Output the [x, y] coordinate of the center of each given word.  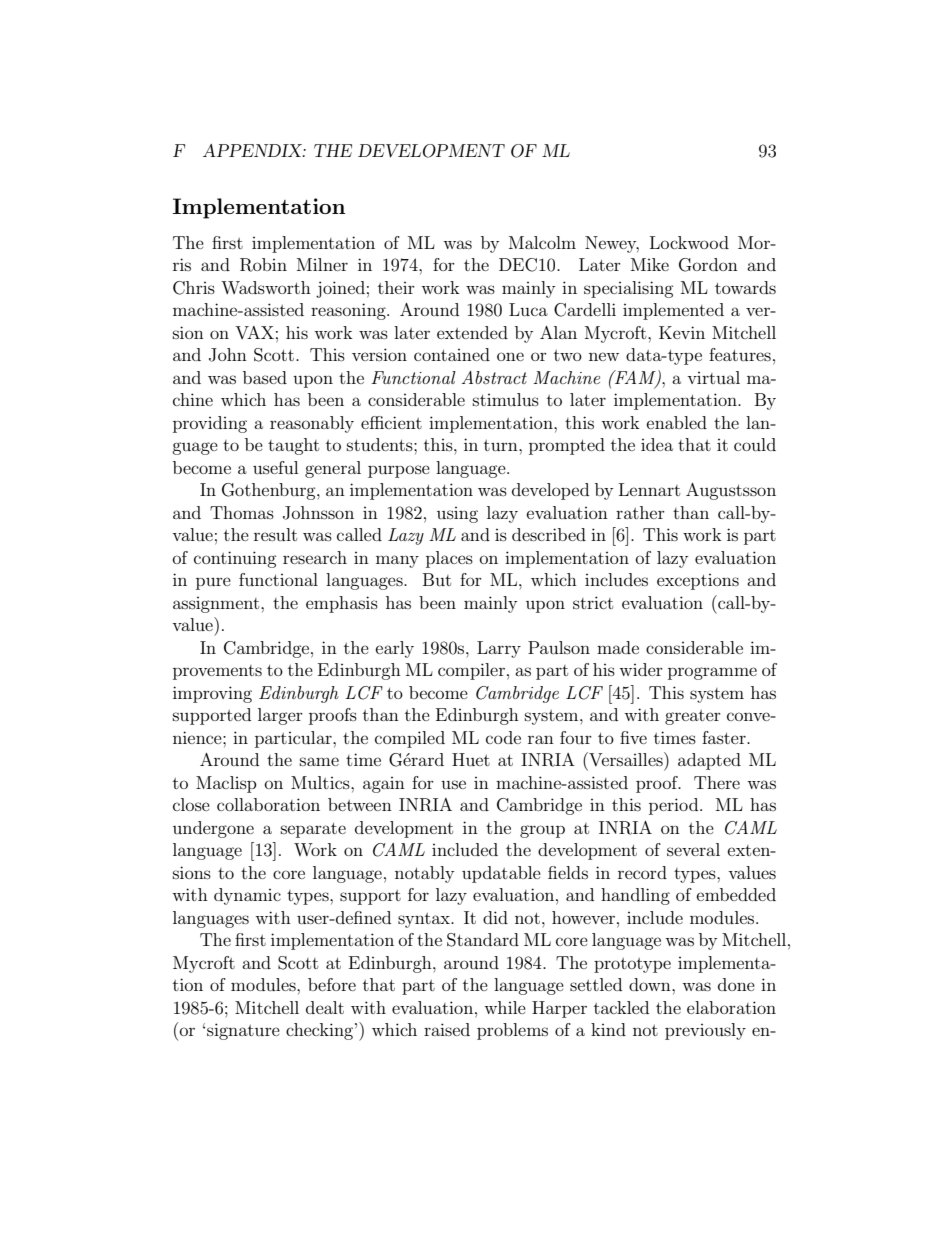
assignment [217, 605]
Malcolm [542, 242]
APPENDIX [253, 150]
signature [243, 1031]
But [437, 579]
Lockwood [689, 242]
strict [593, 602]
